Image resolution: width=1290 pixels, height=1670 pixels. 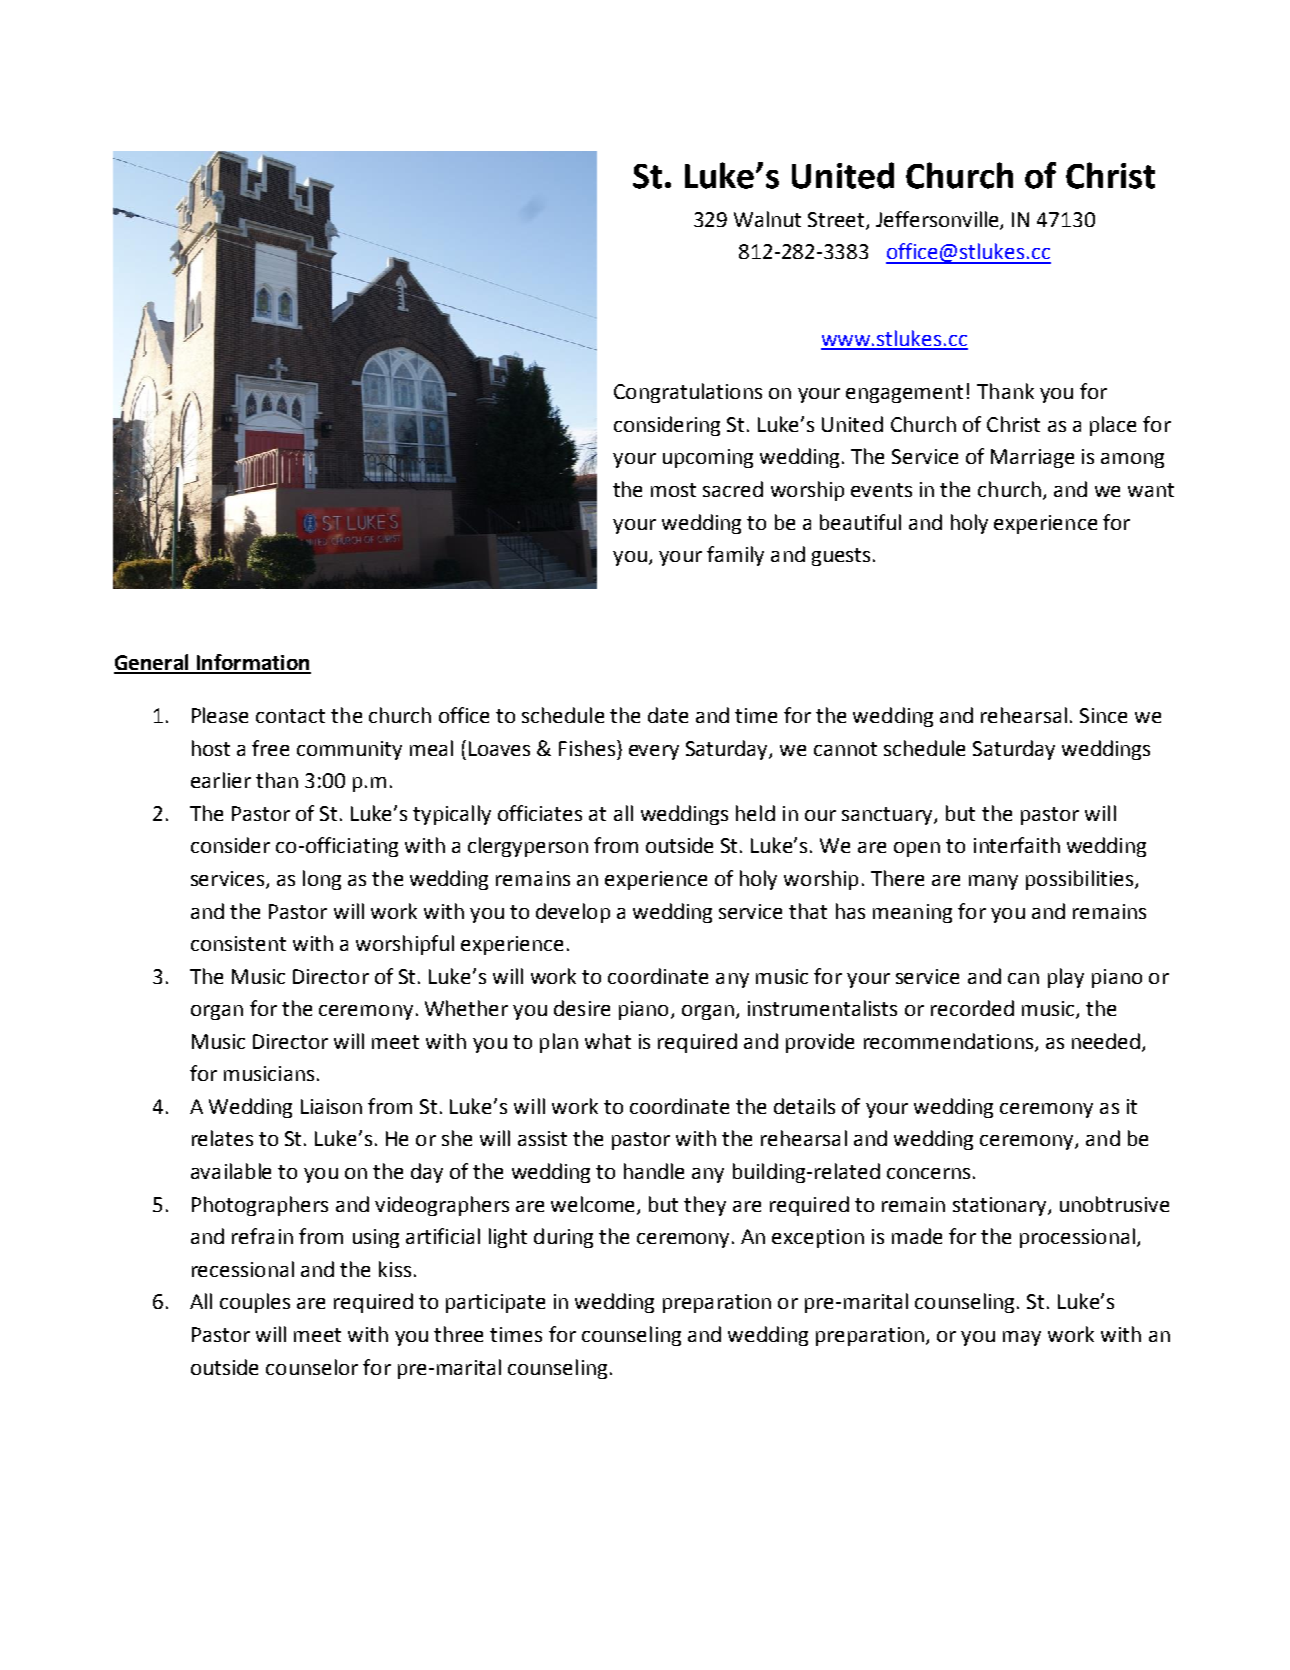 What do you see at coordinates (904, 394) in the page?
I see `engagement` at bounding box center [904, 394].
